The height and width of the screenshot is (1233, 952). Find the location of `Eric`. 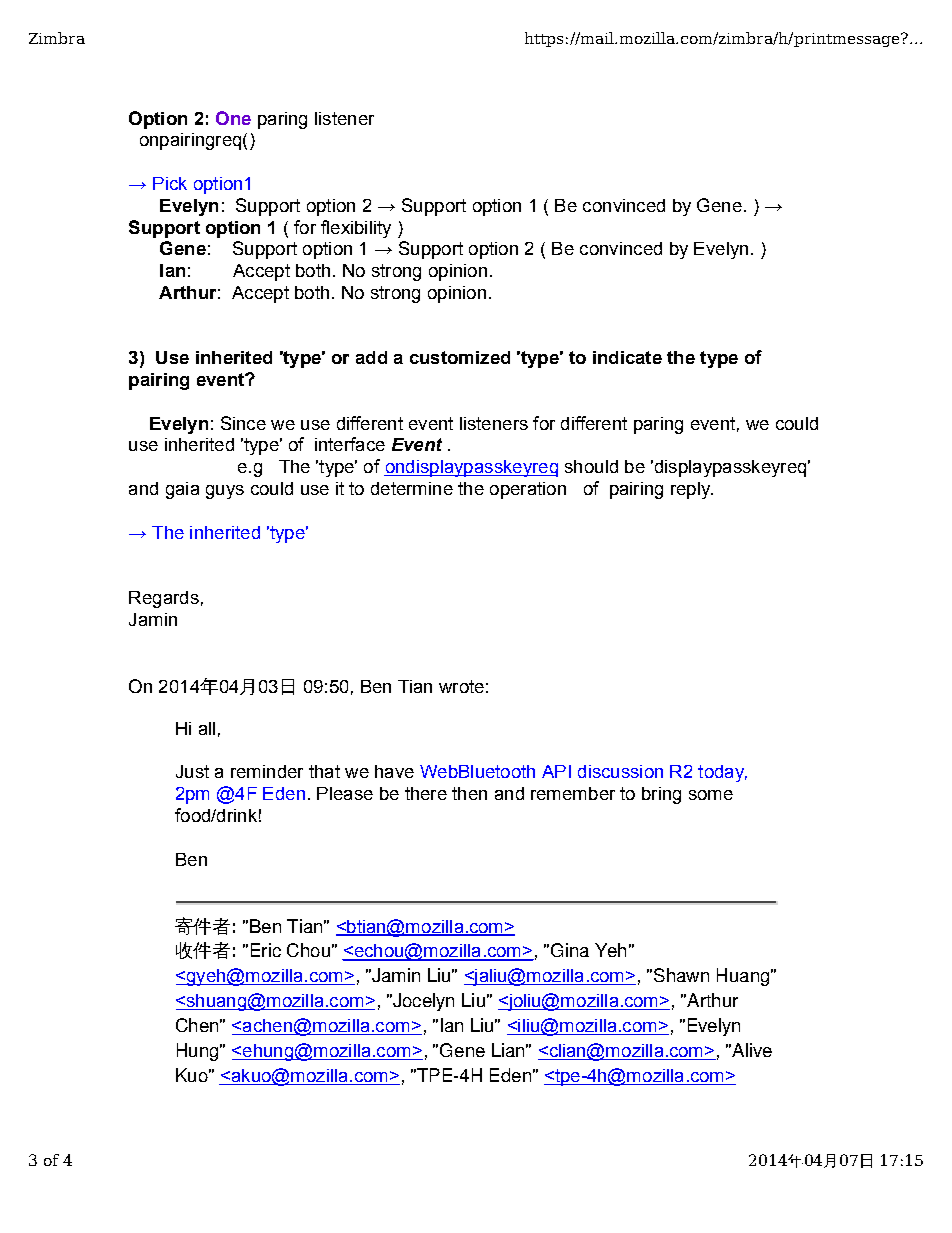

Eric is located at coordinates (266, 950).
